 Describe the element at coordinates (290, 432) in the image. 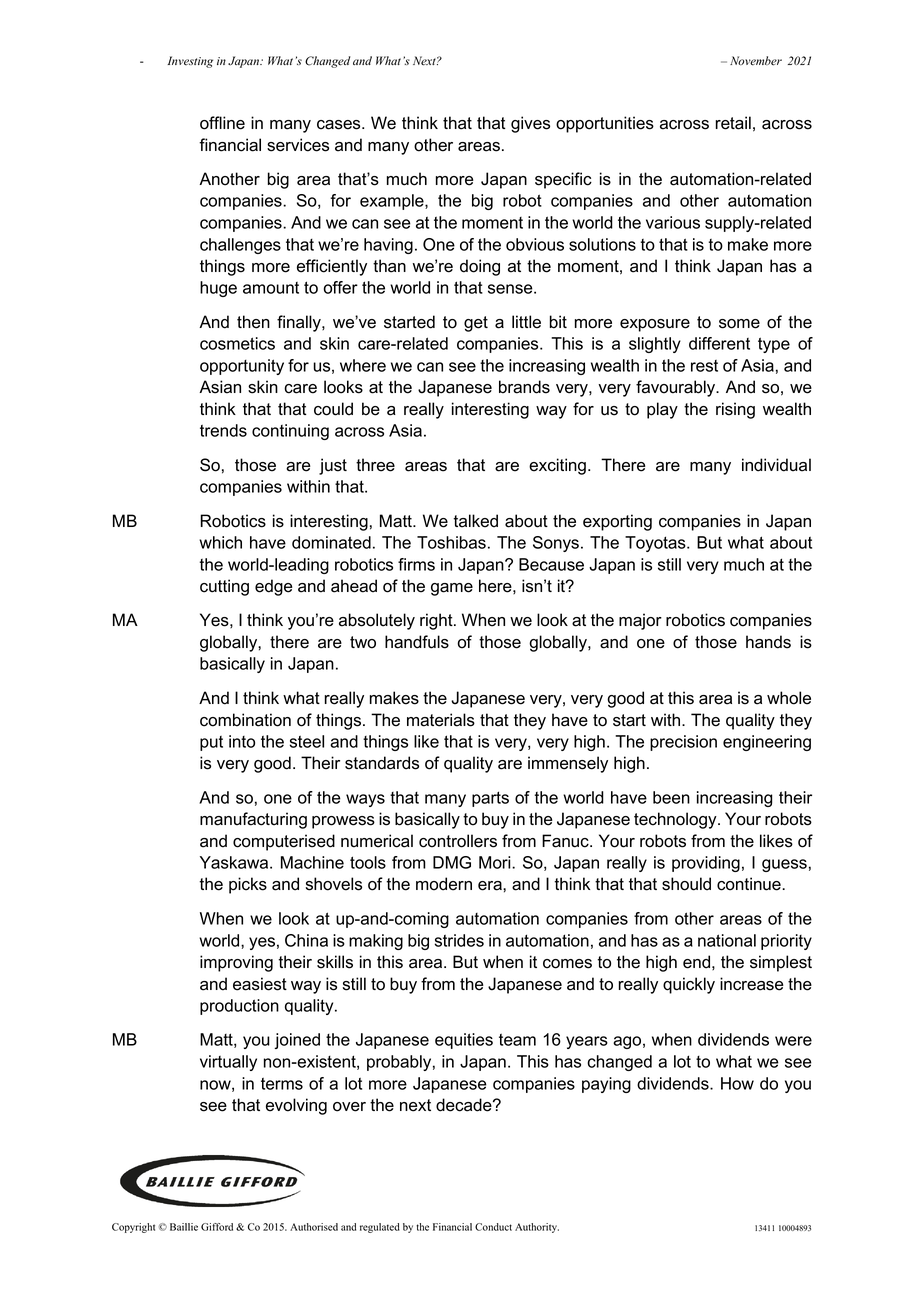

I see `continuing` at that location.
